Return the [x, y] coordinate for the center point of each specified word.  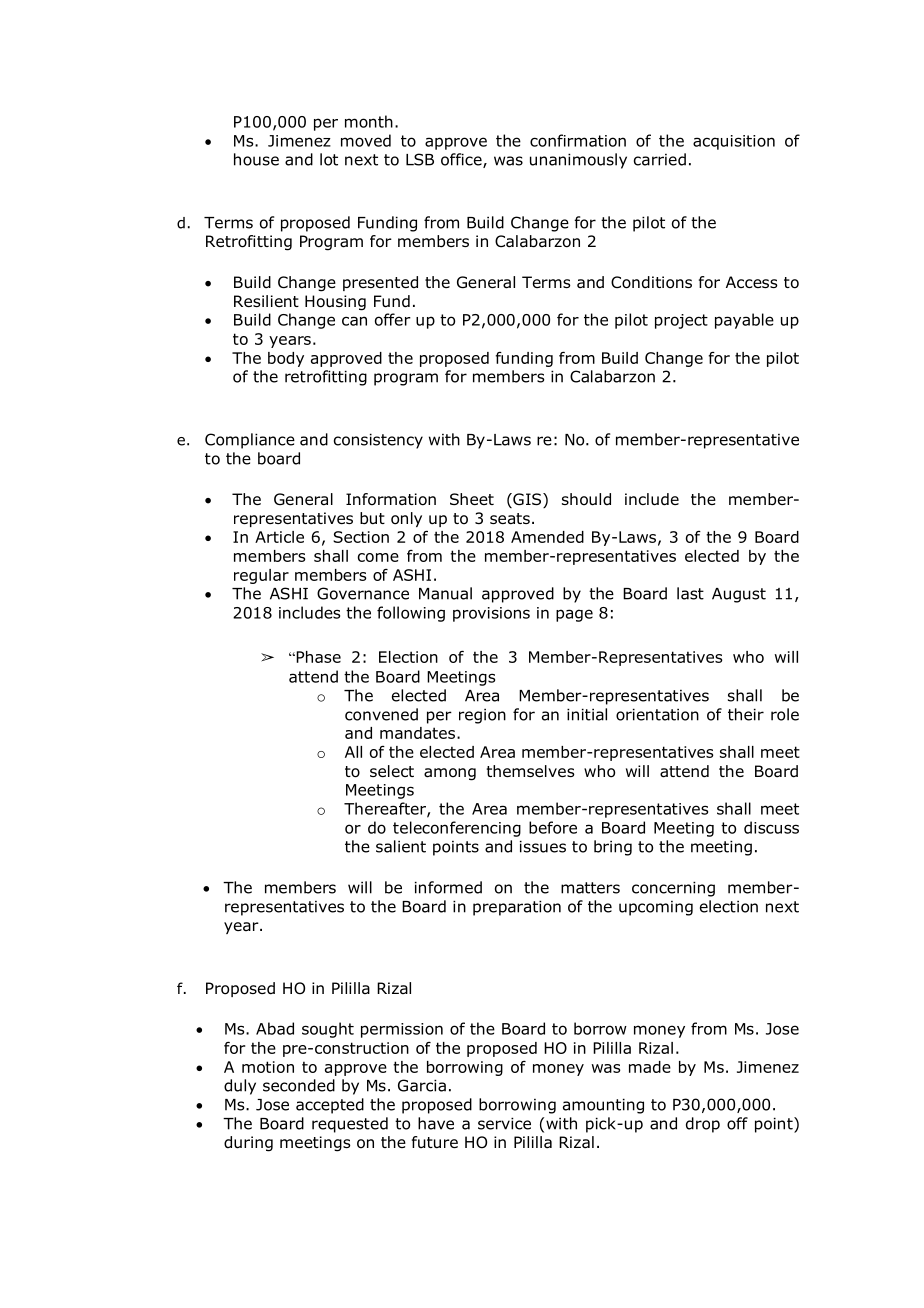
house [256, 159]
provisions [491, 614]
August [739, 595]
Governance [363, 593]
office [462, 160]
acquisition [734, 142]
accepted [330, 1106]
